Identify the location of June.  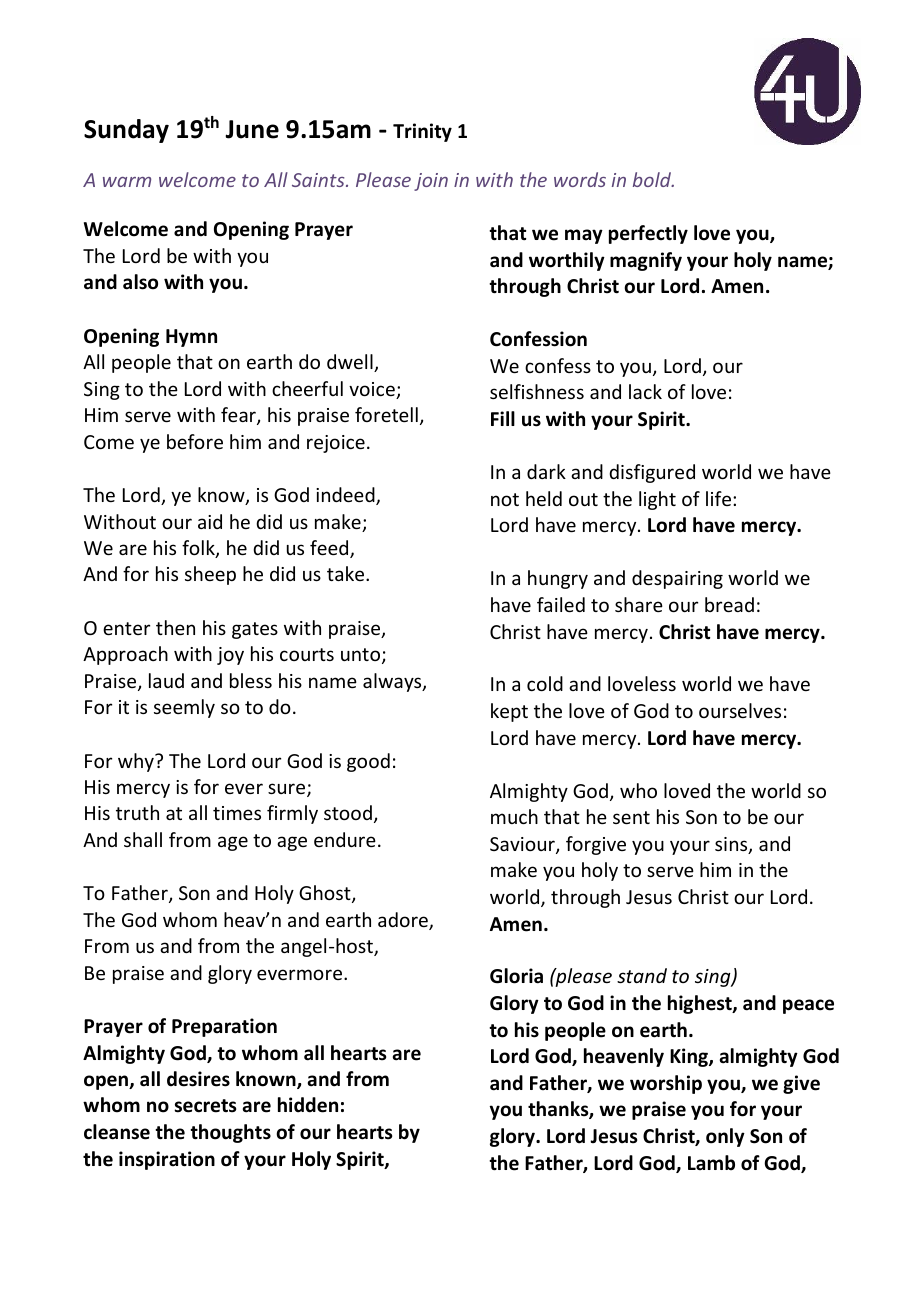
(252, 129).
